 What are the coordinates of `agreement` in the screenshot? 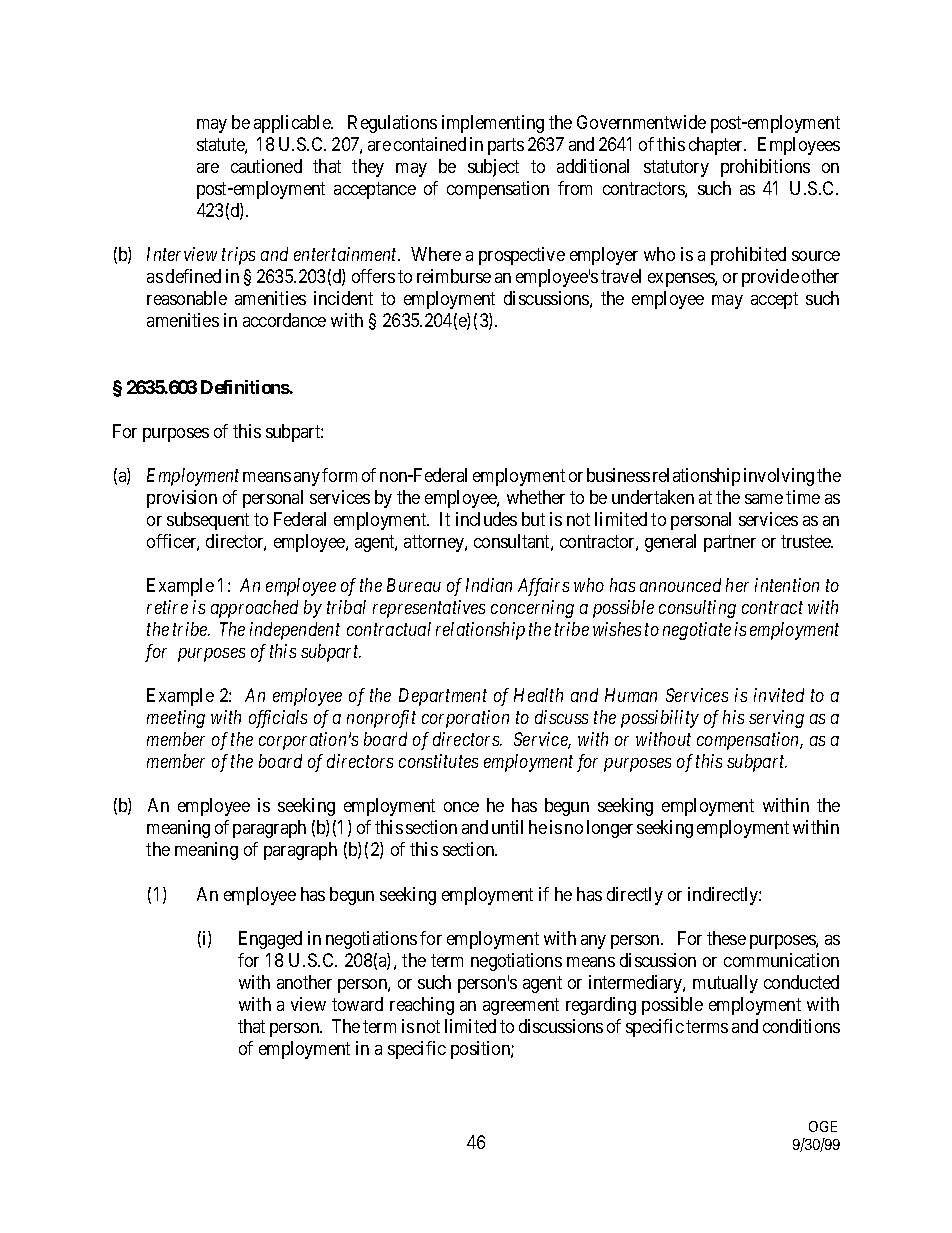 It's located at (521, 1006).
